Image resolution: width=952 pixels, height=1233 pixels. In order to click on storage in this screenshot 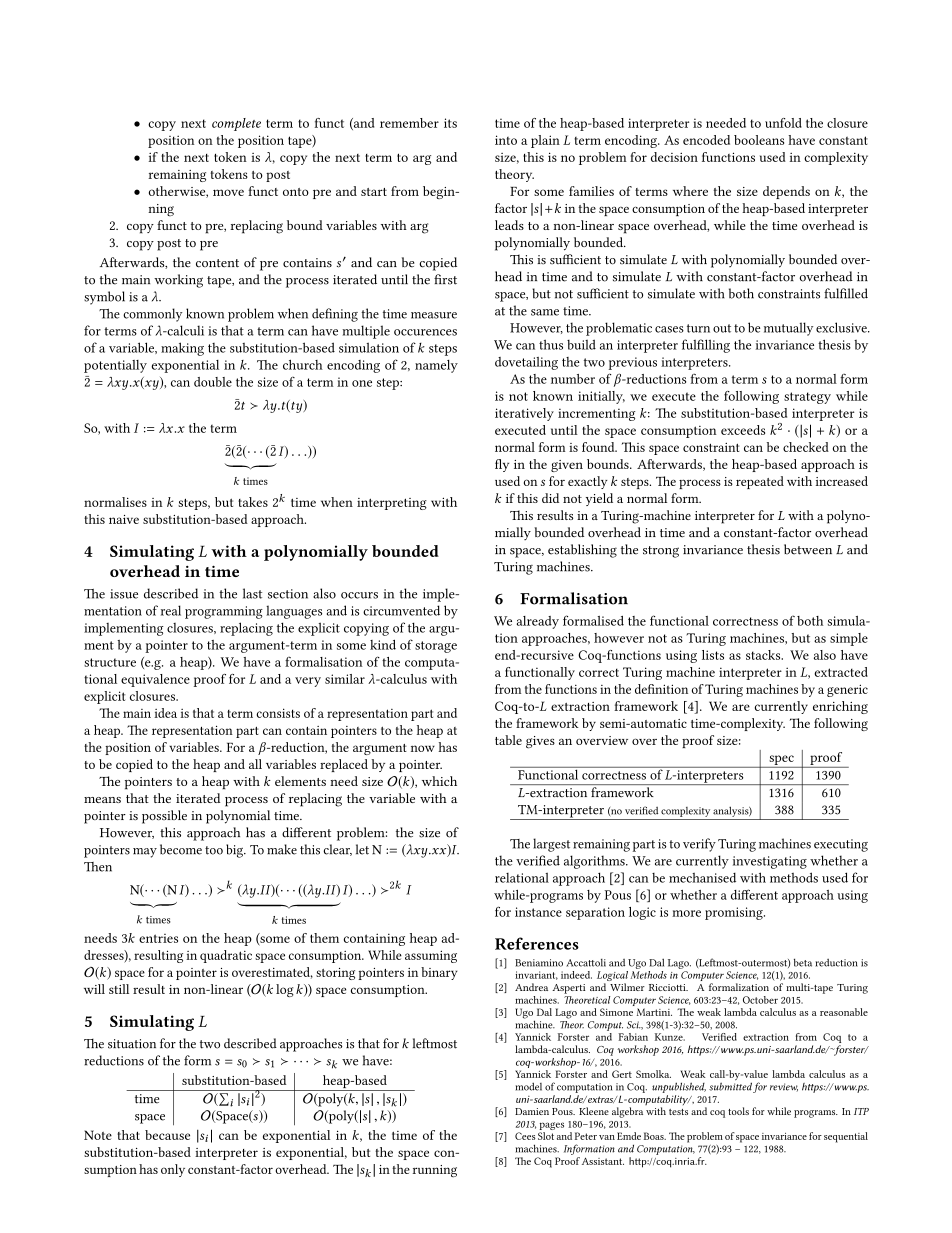, I will do `click(436, 647)`.
